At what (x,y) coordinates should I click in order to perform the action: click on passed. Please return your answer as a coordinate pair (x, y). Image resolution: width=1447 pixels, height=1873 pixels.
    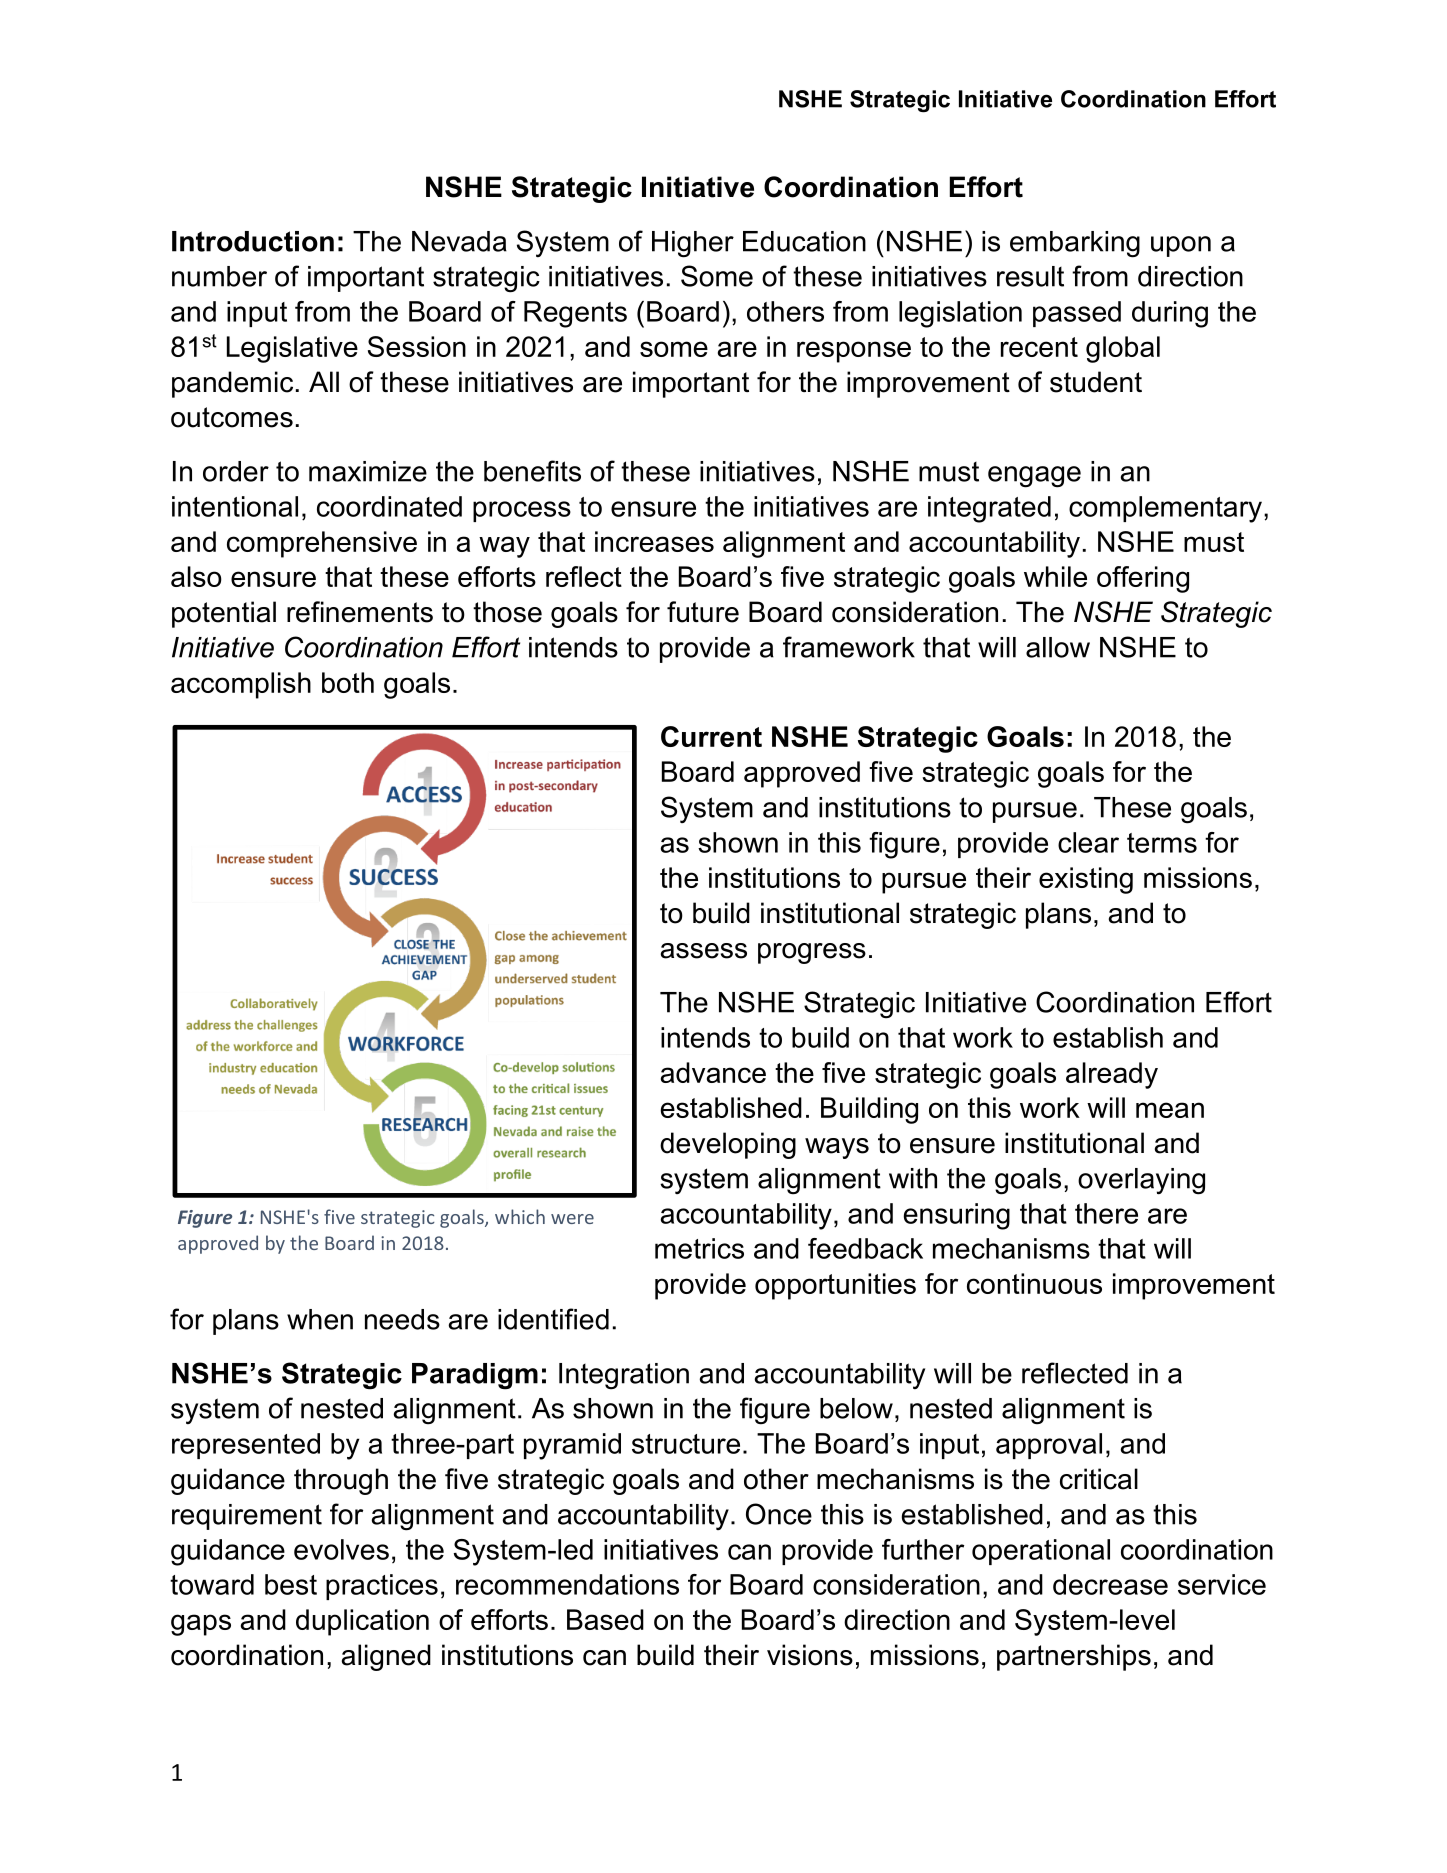
    Looking at the image, I should click on (1077, 314).
